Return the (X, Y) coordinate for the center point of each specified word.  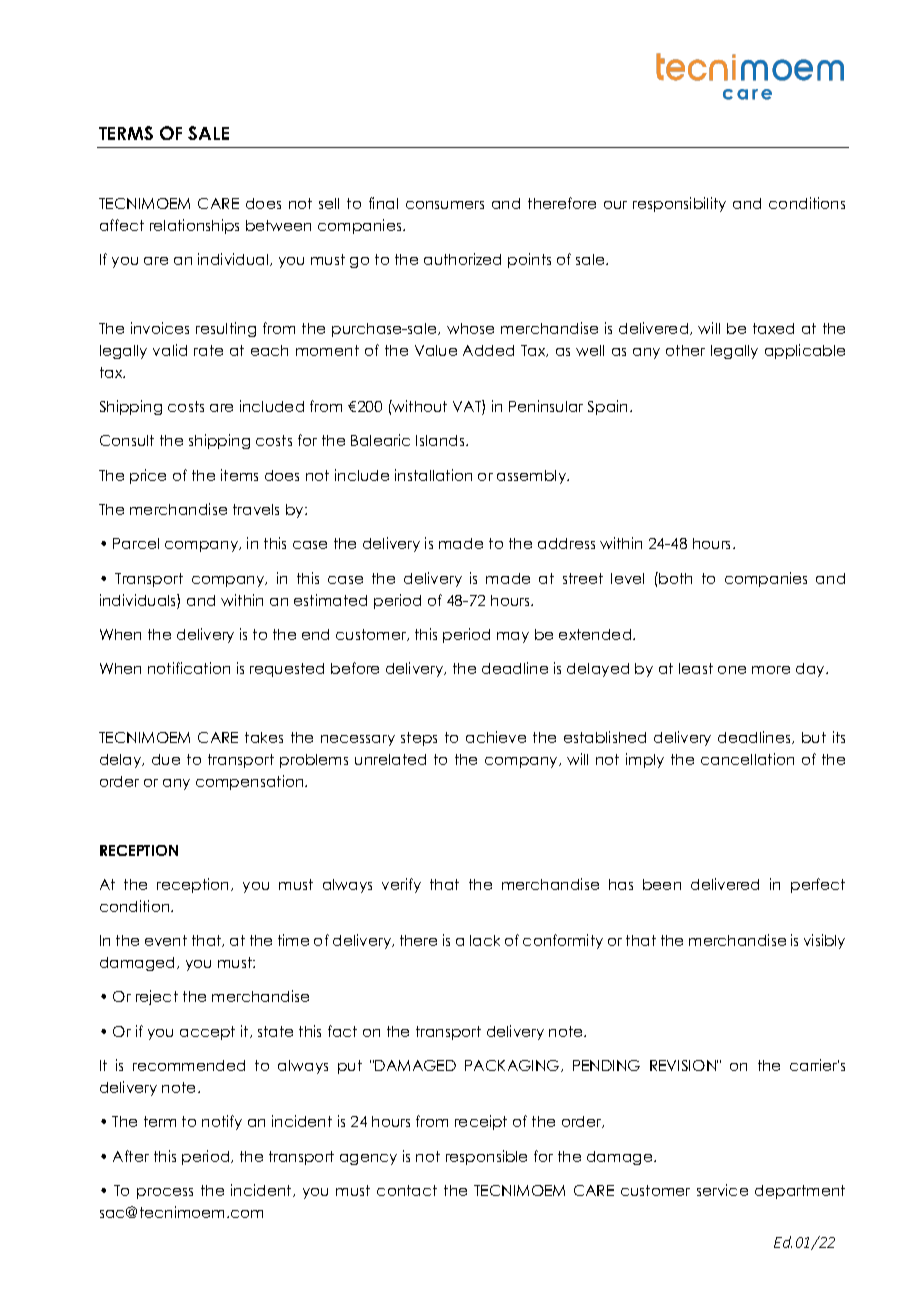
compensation (251, 782)
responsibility (679, 204)
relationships (194, 226)
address (566, 543)
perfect (818, 885)
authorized (462, 259)
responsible (486, 1157)
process (165, 1193)
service (722, 1190)
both (675, 578)
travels (256, 509)
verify (401, 885)
